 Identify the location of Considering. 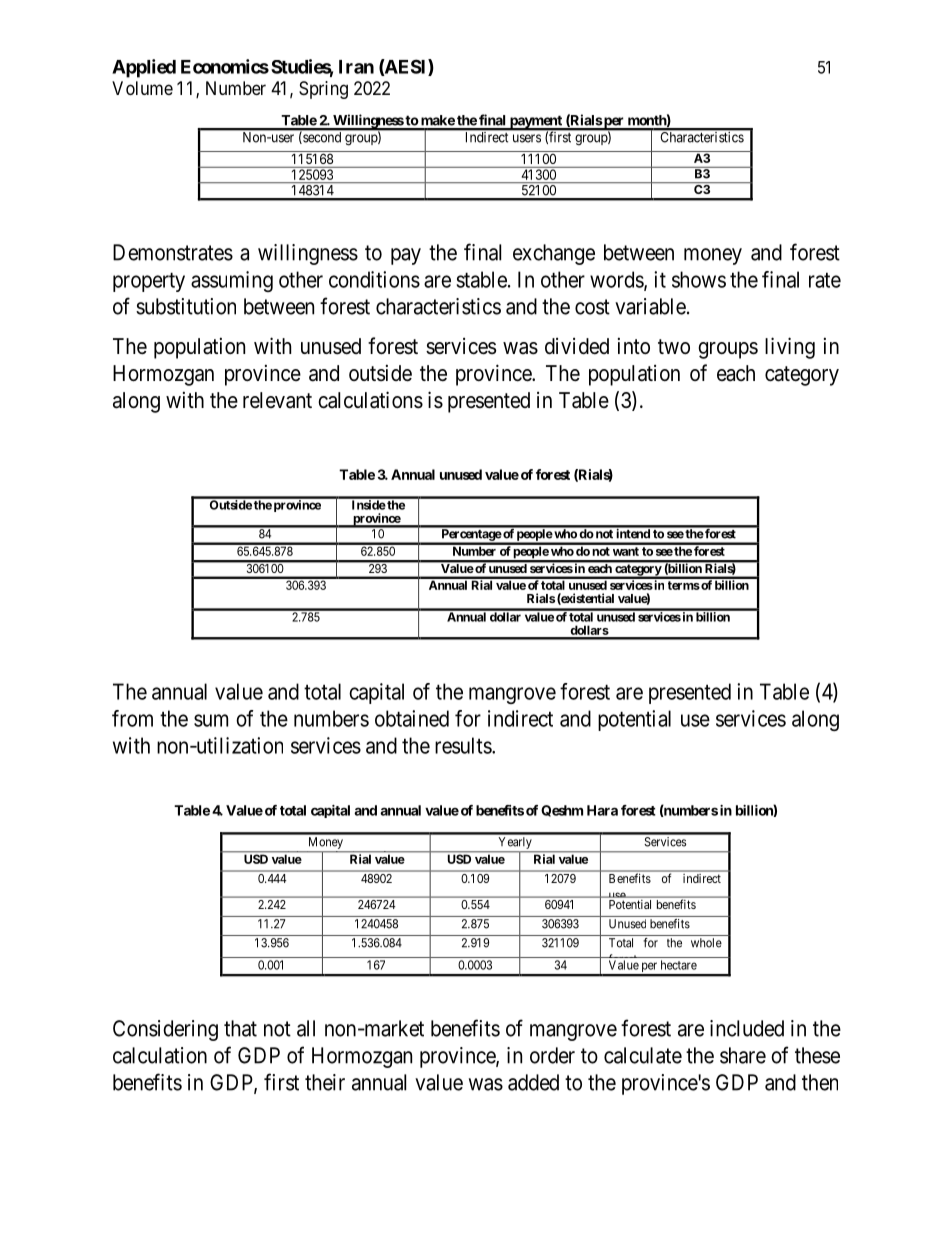
(165, 1030).
